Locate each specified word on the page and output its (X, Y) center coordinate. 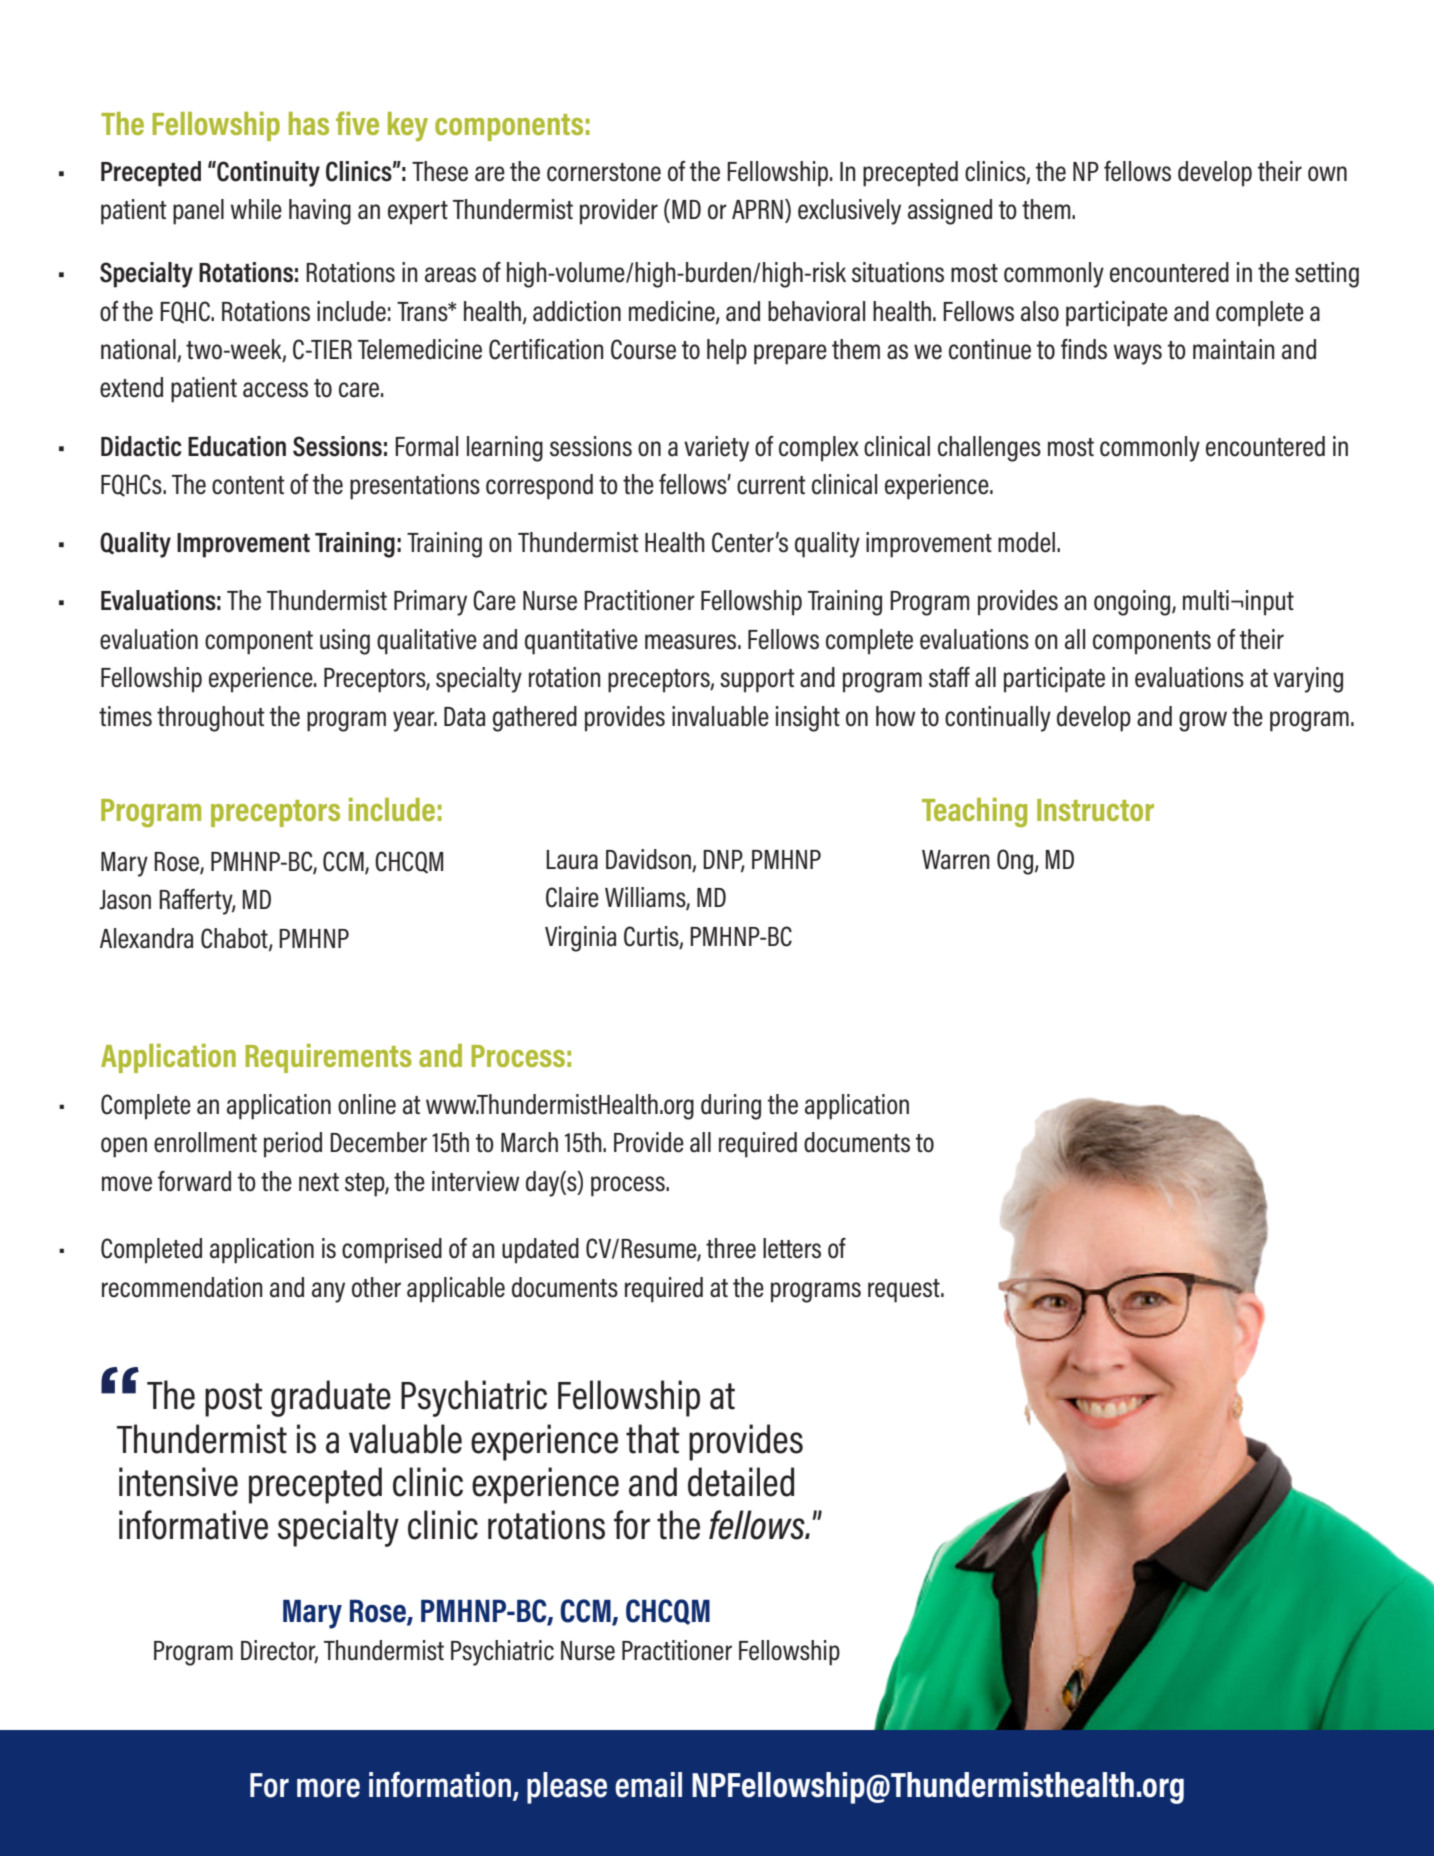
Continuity (267, 174)
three (731, 1248)
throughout (211, 719)
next (319, 1182)
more (328, 1788)
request (905, 1291)
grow (1203, 721)
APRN (757, 209)
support (757, 681)
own (1327, 174)
